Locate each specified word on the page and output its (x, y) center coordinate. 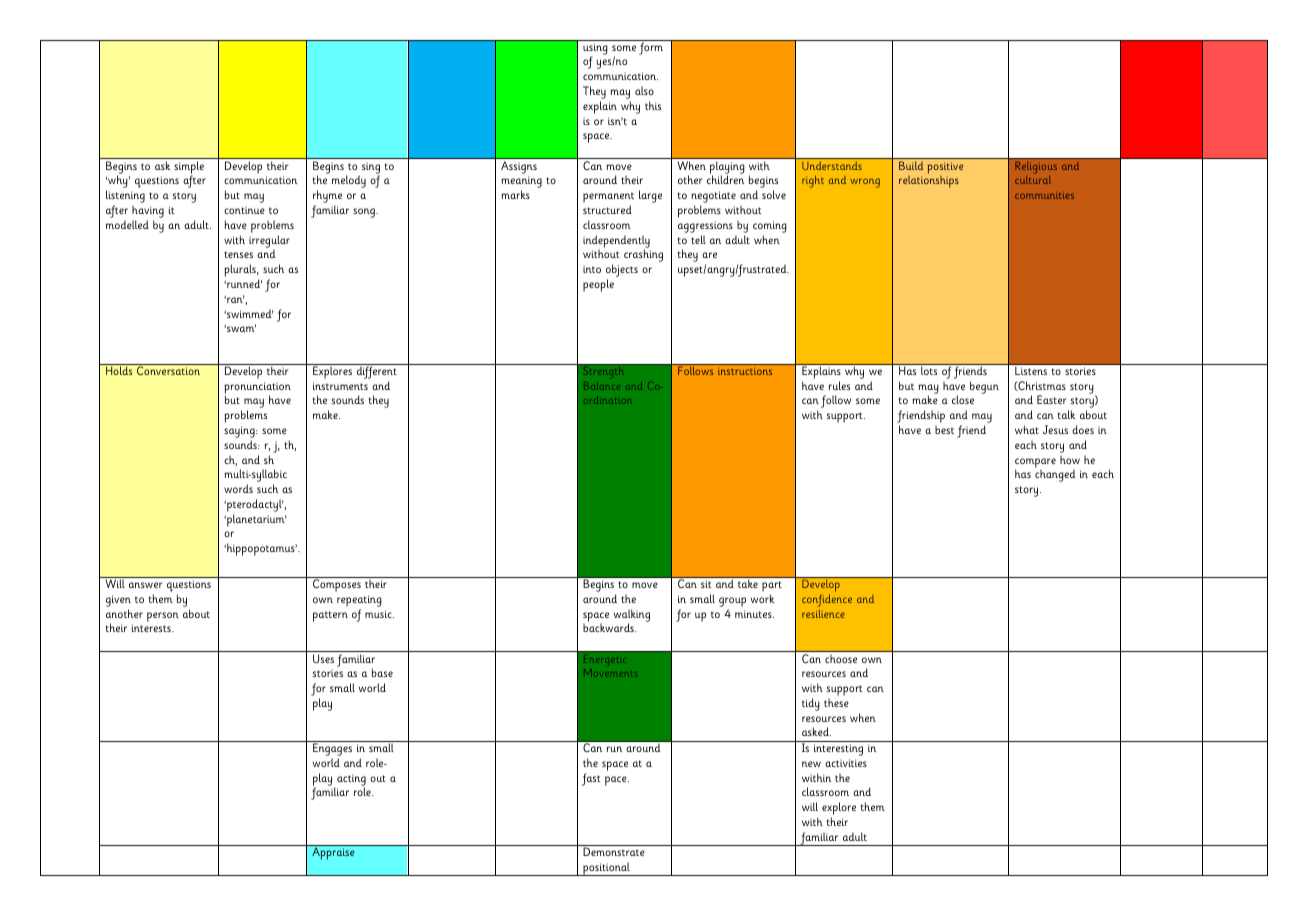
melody (349, 181)
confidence (827, 600)
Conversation (168, 370)
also (644, 90)
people (598, 285)
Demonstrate (614, 851)
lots (929, 369)
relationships (929, 182)
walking (632, 616)
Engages (332, 748)
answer (145, 585)
